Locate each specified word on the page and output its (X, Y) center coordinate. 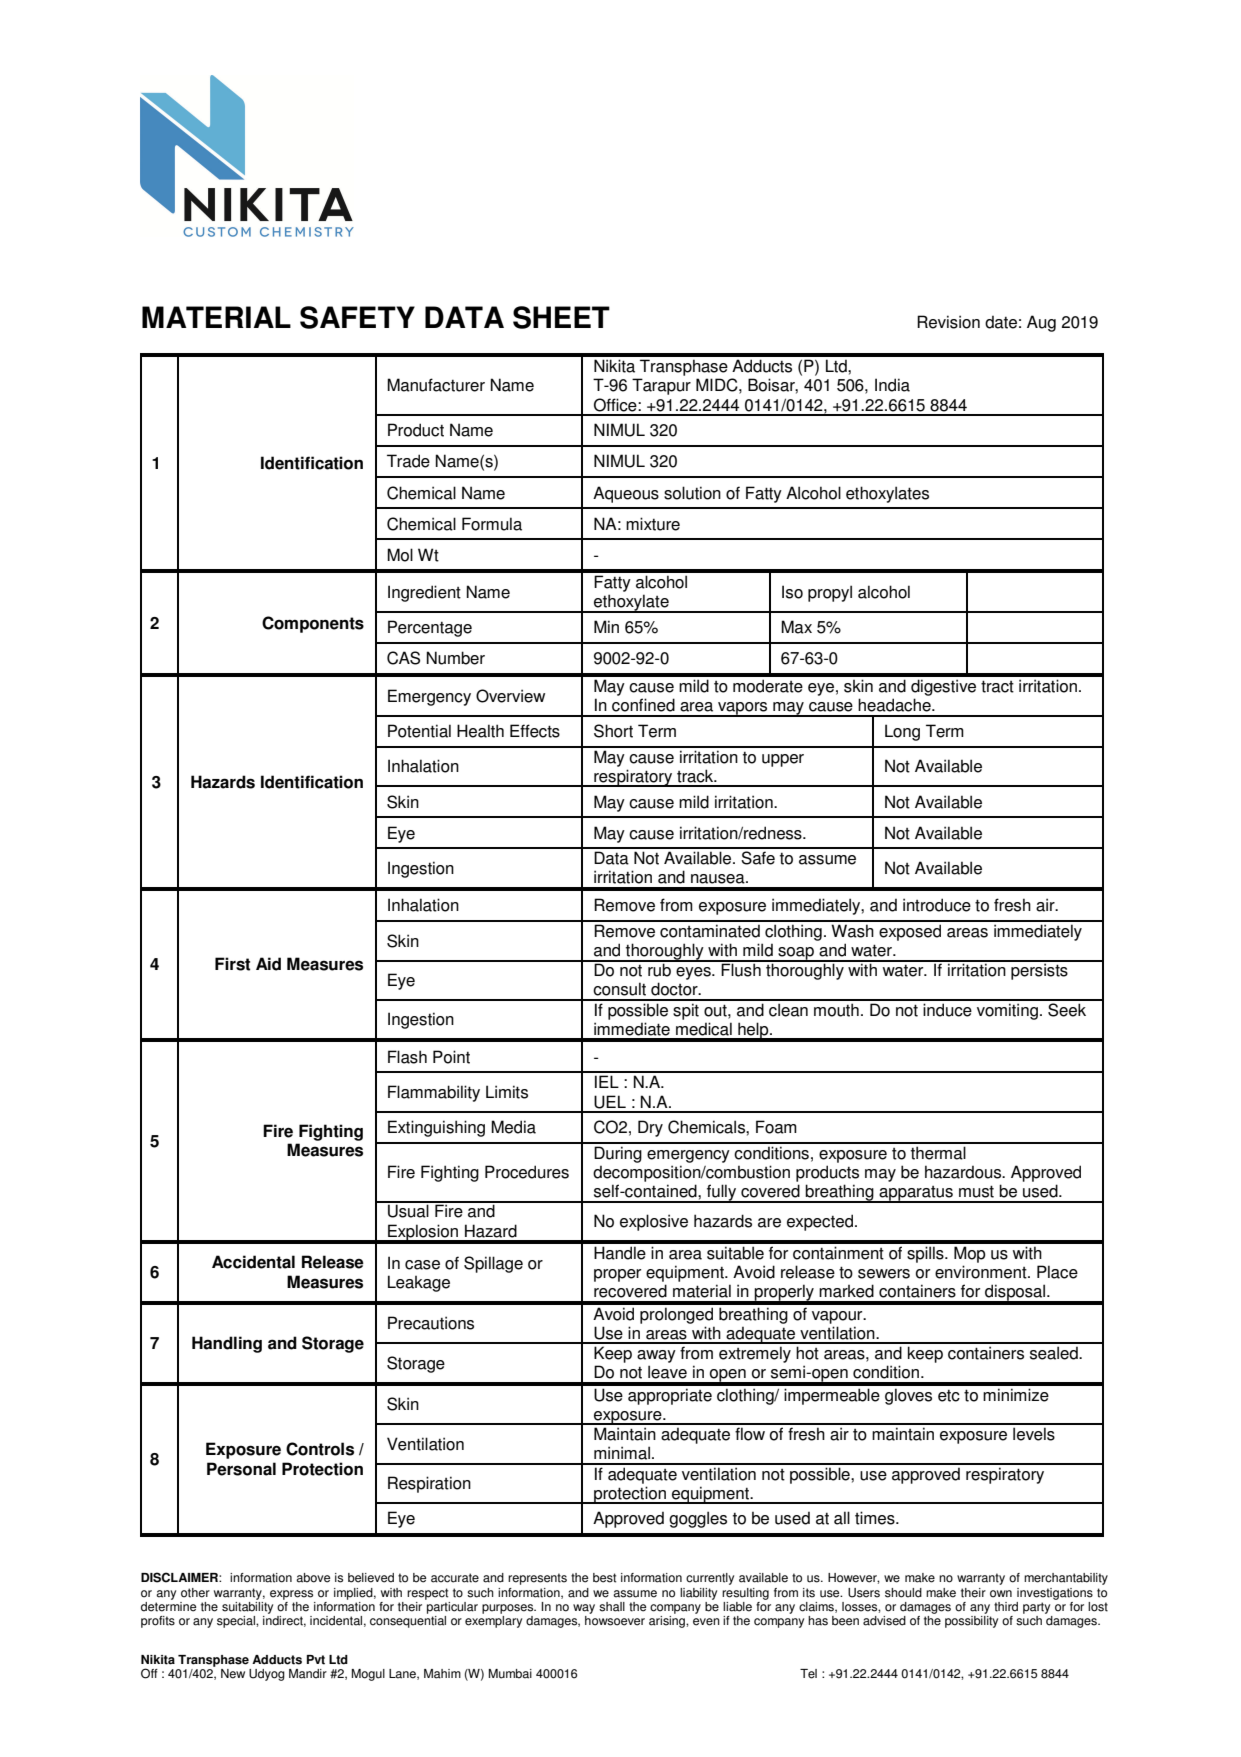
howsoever (615, 1621)
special (237, 1622)
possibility (971, 1622)
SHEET (561, 317)
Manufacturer (436, 385)
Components (313, 624)
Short (613, 731)
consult (619, 989)
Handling (227, 1344)
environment (982, 1272)
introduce (937, 905)
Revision (948, 322)
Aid (268, 964)
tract (997, 686)
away (656, 1356)
